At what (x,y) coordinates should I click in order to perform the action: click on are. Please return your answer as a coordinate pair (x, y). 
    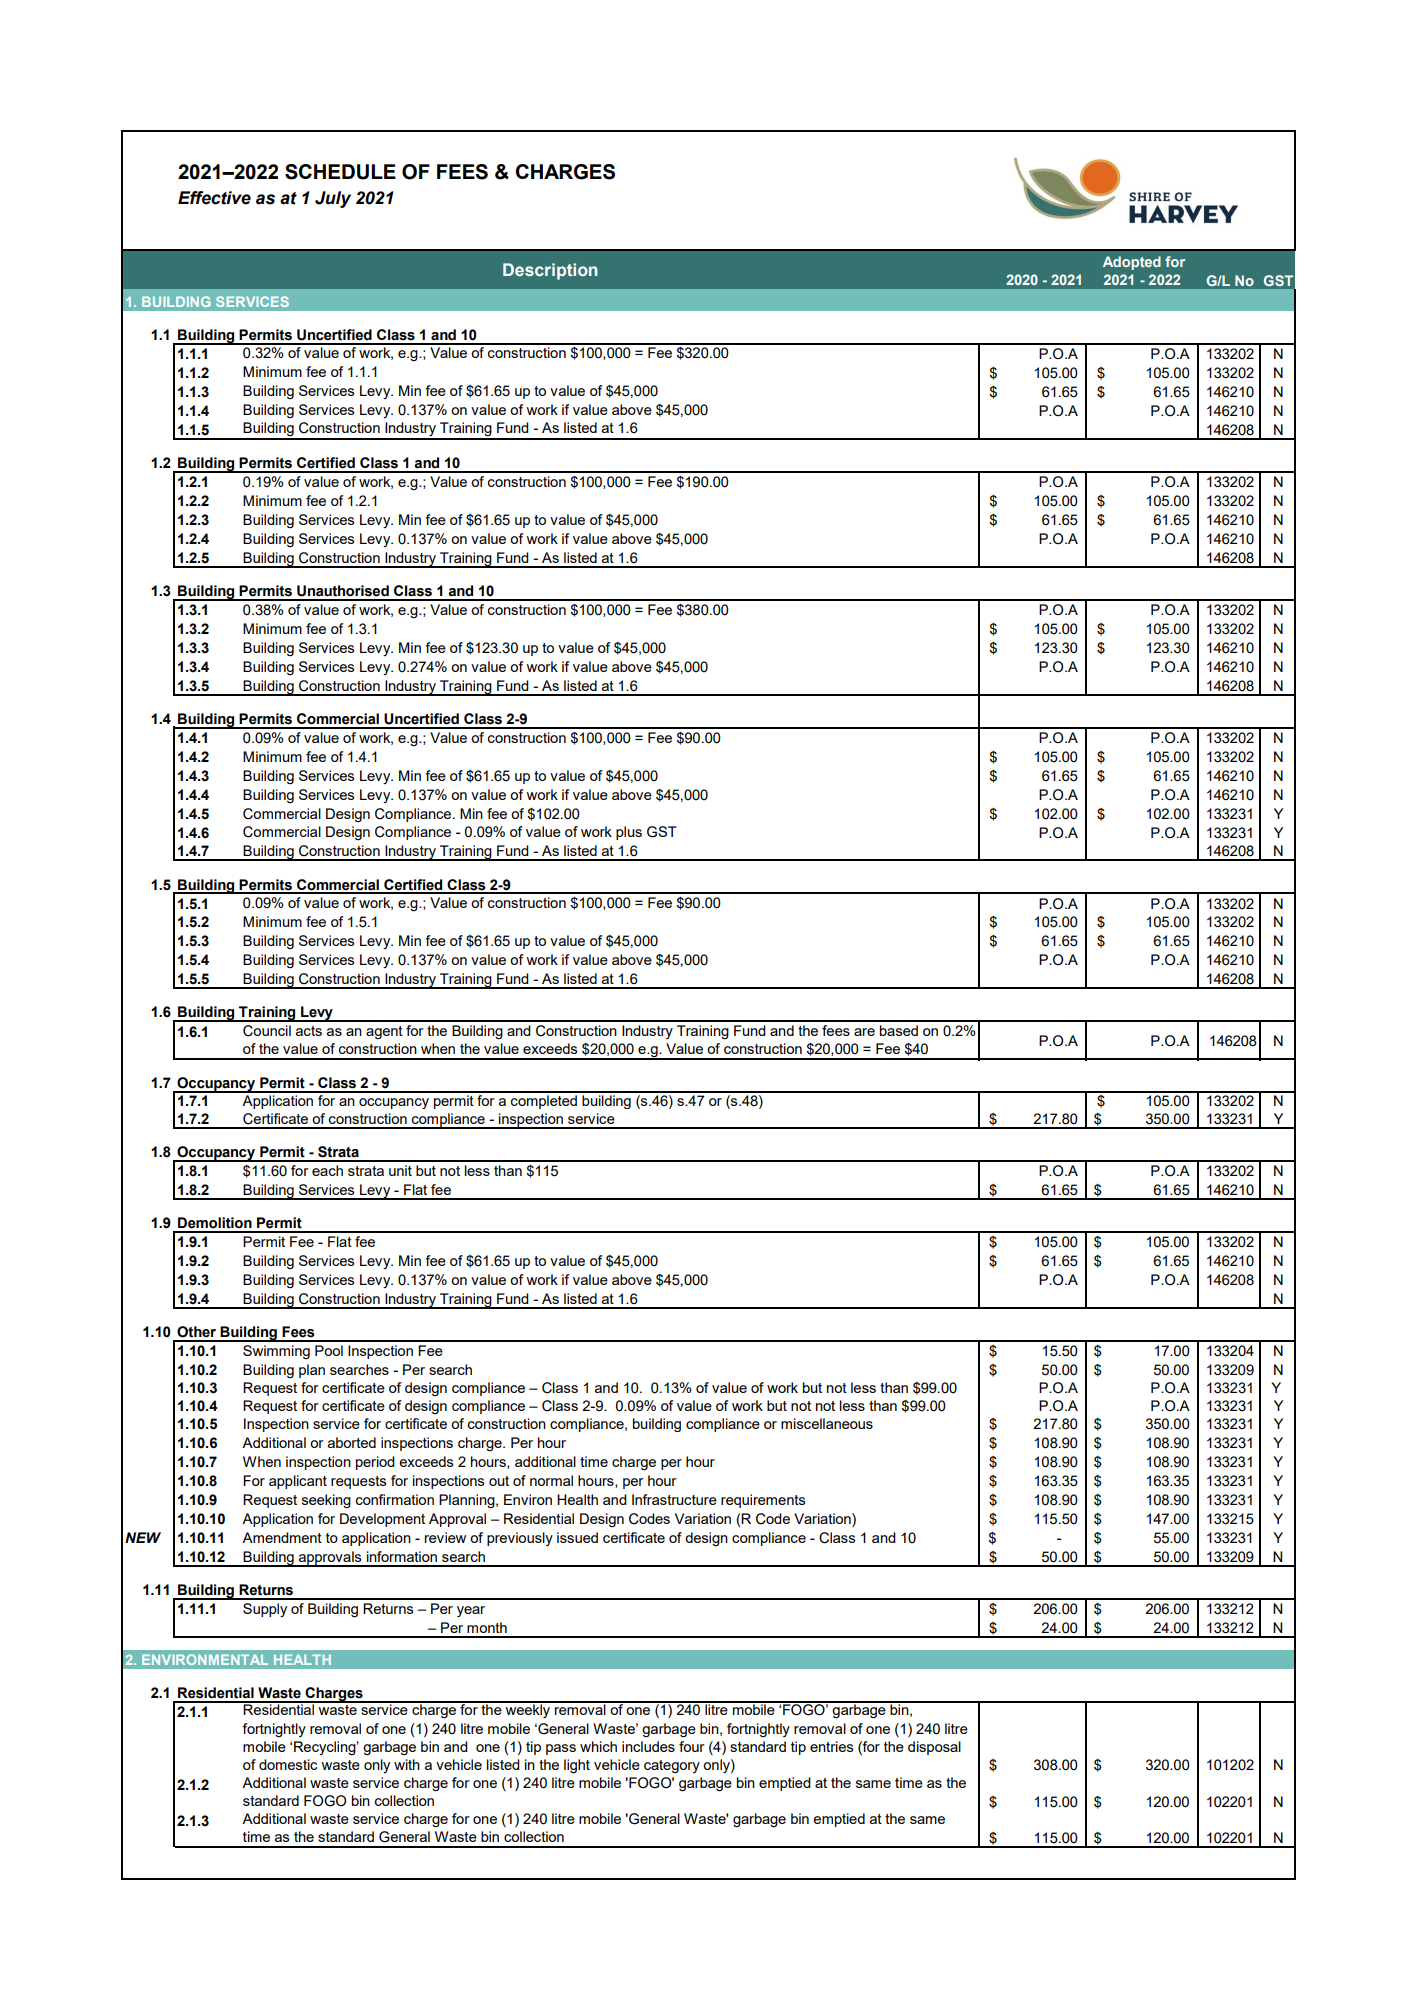
    Looking at the image, I should click on (864, 1032).
